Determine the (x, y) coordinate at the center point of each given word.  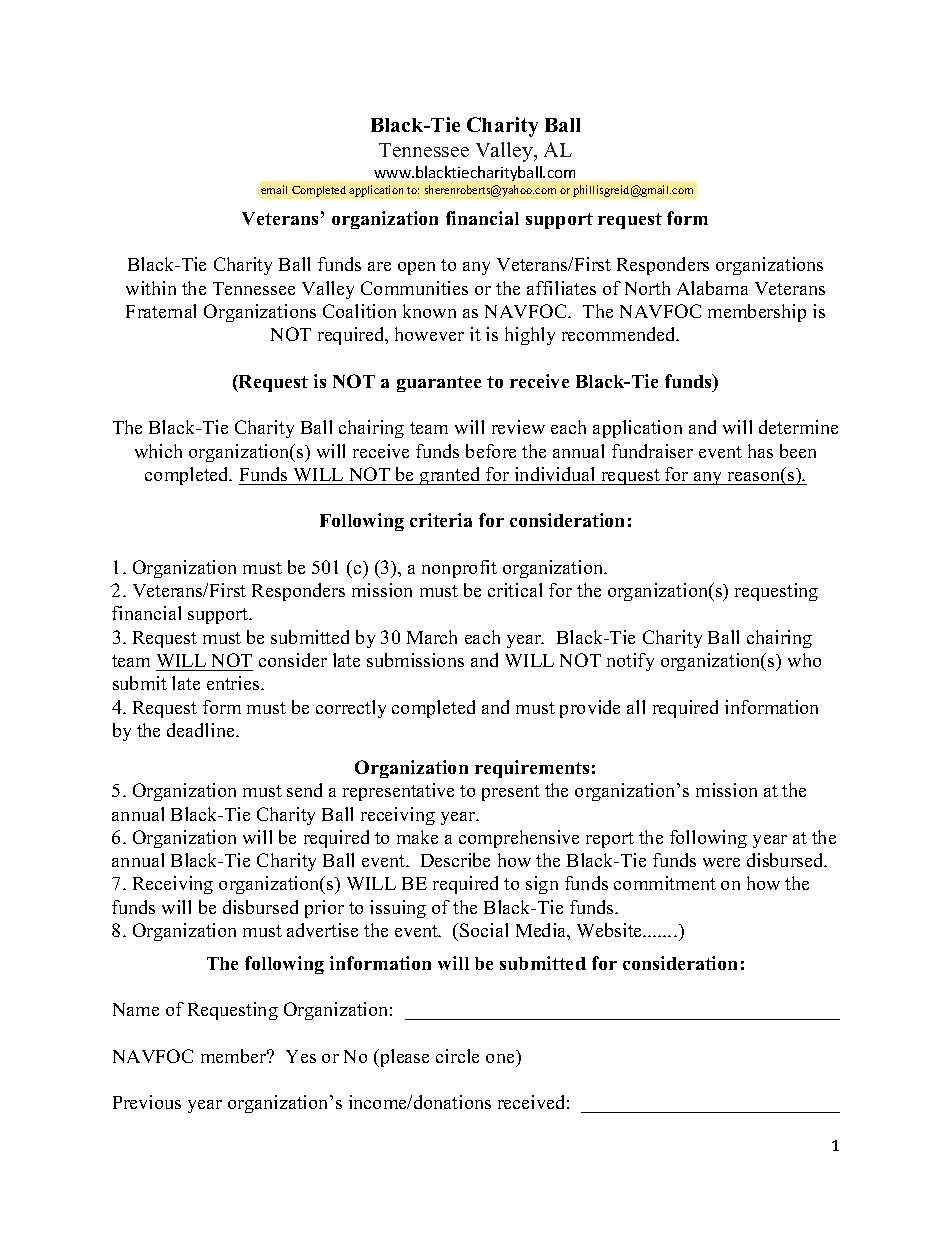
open (416, 268)
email (274, 189)
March (432, 637)
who (804, 660)
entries (234, 683)
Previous (147, 1102)
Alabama (712, 288)
